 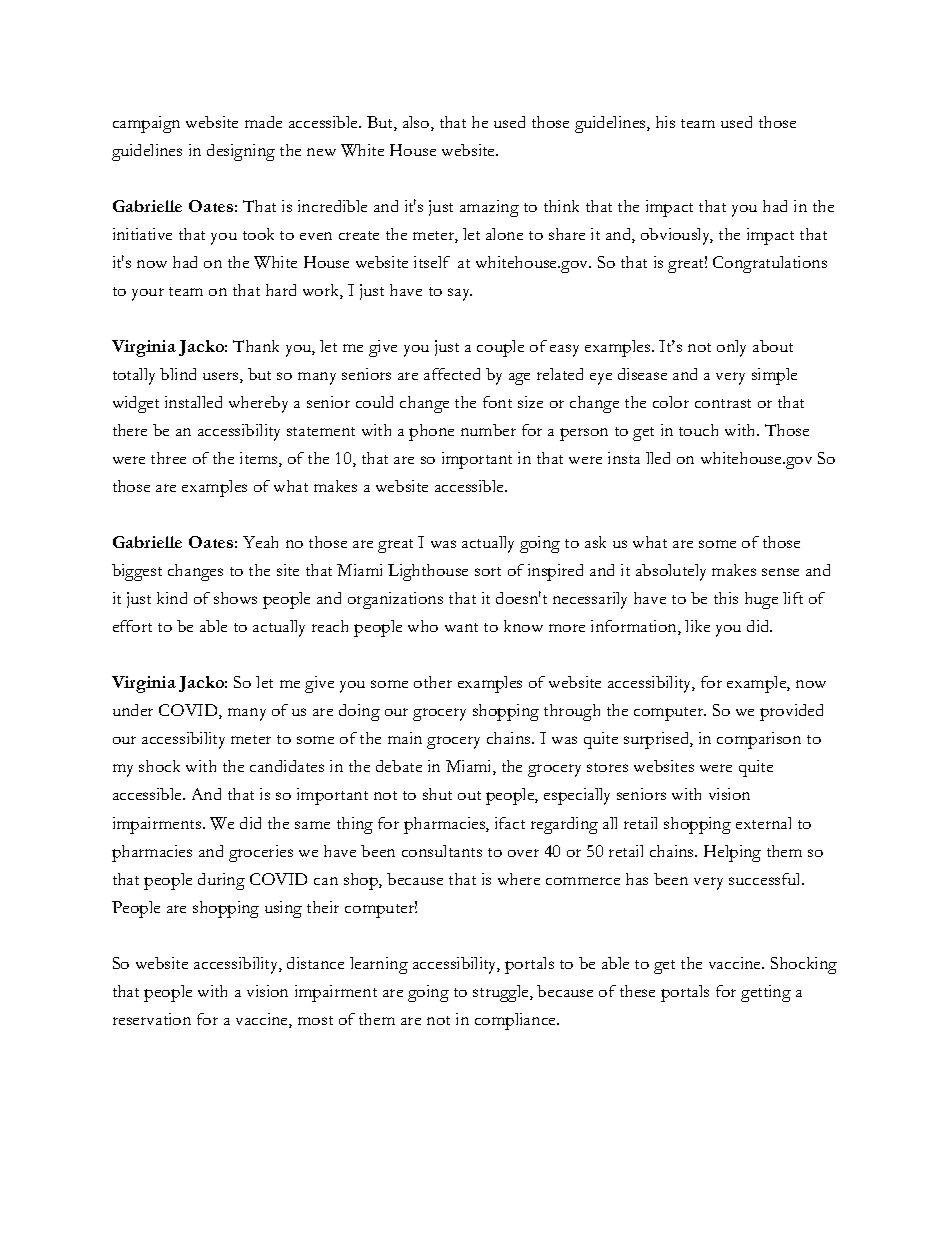 I want to click on under, so click(x=133, y=710).
